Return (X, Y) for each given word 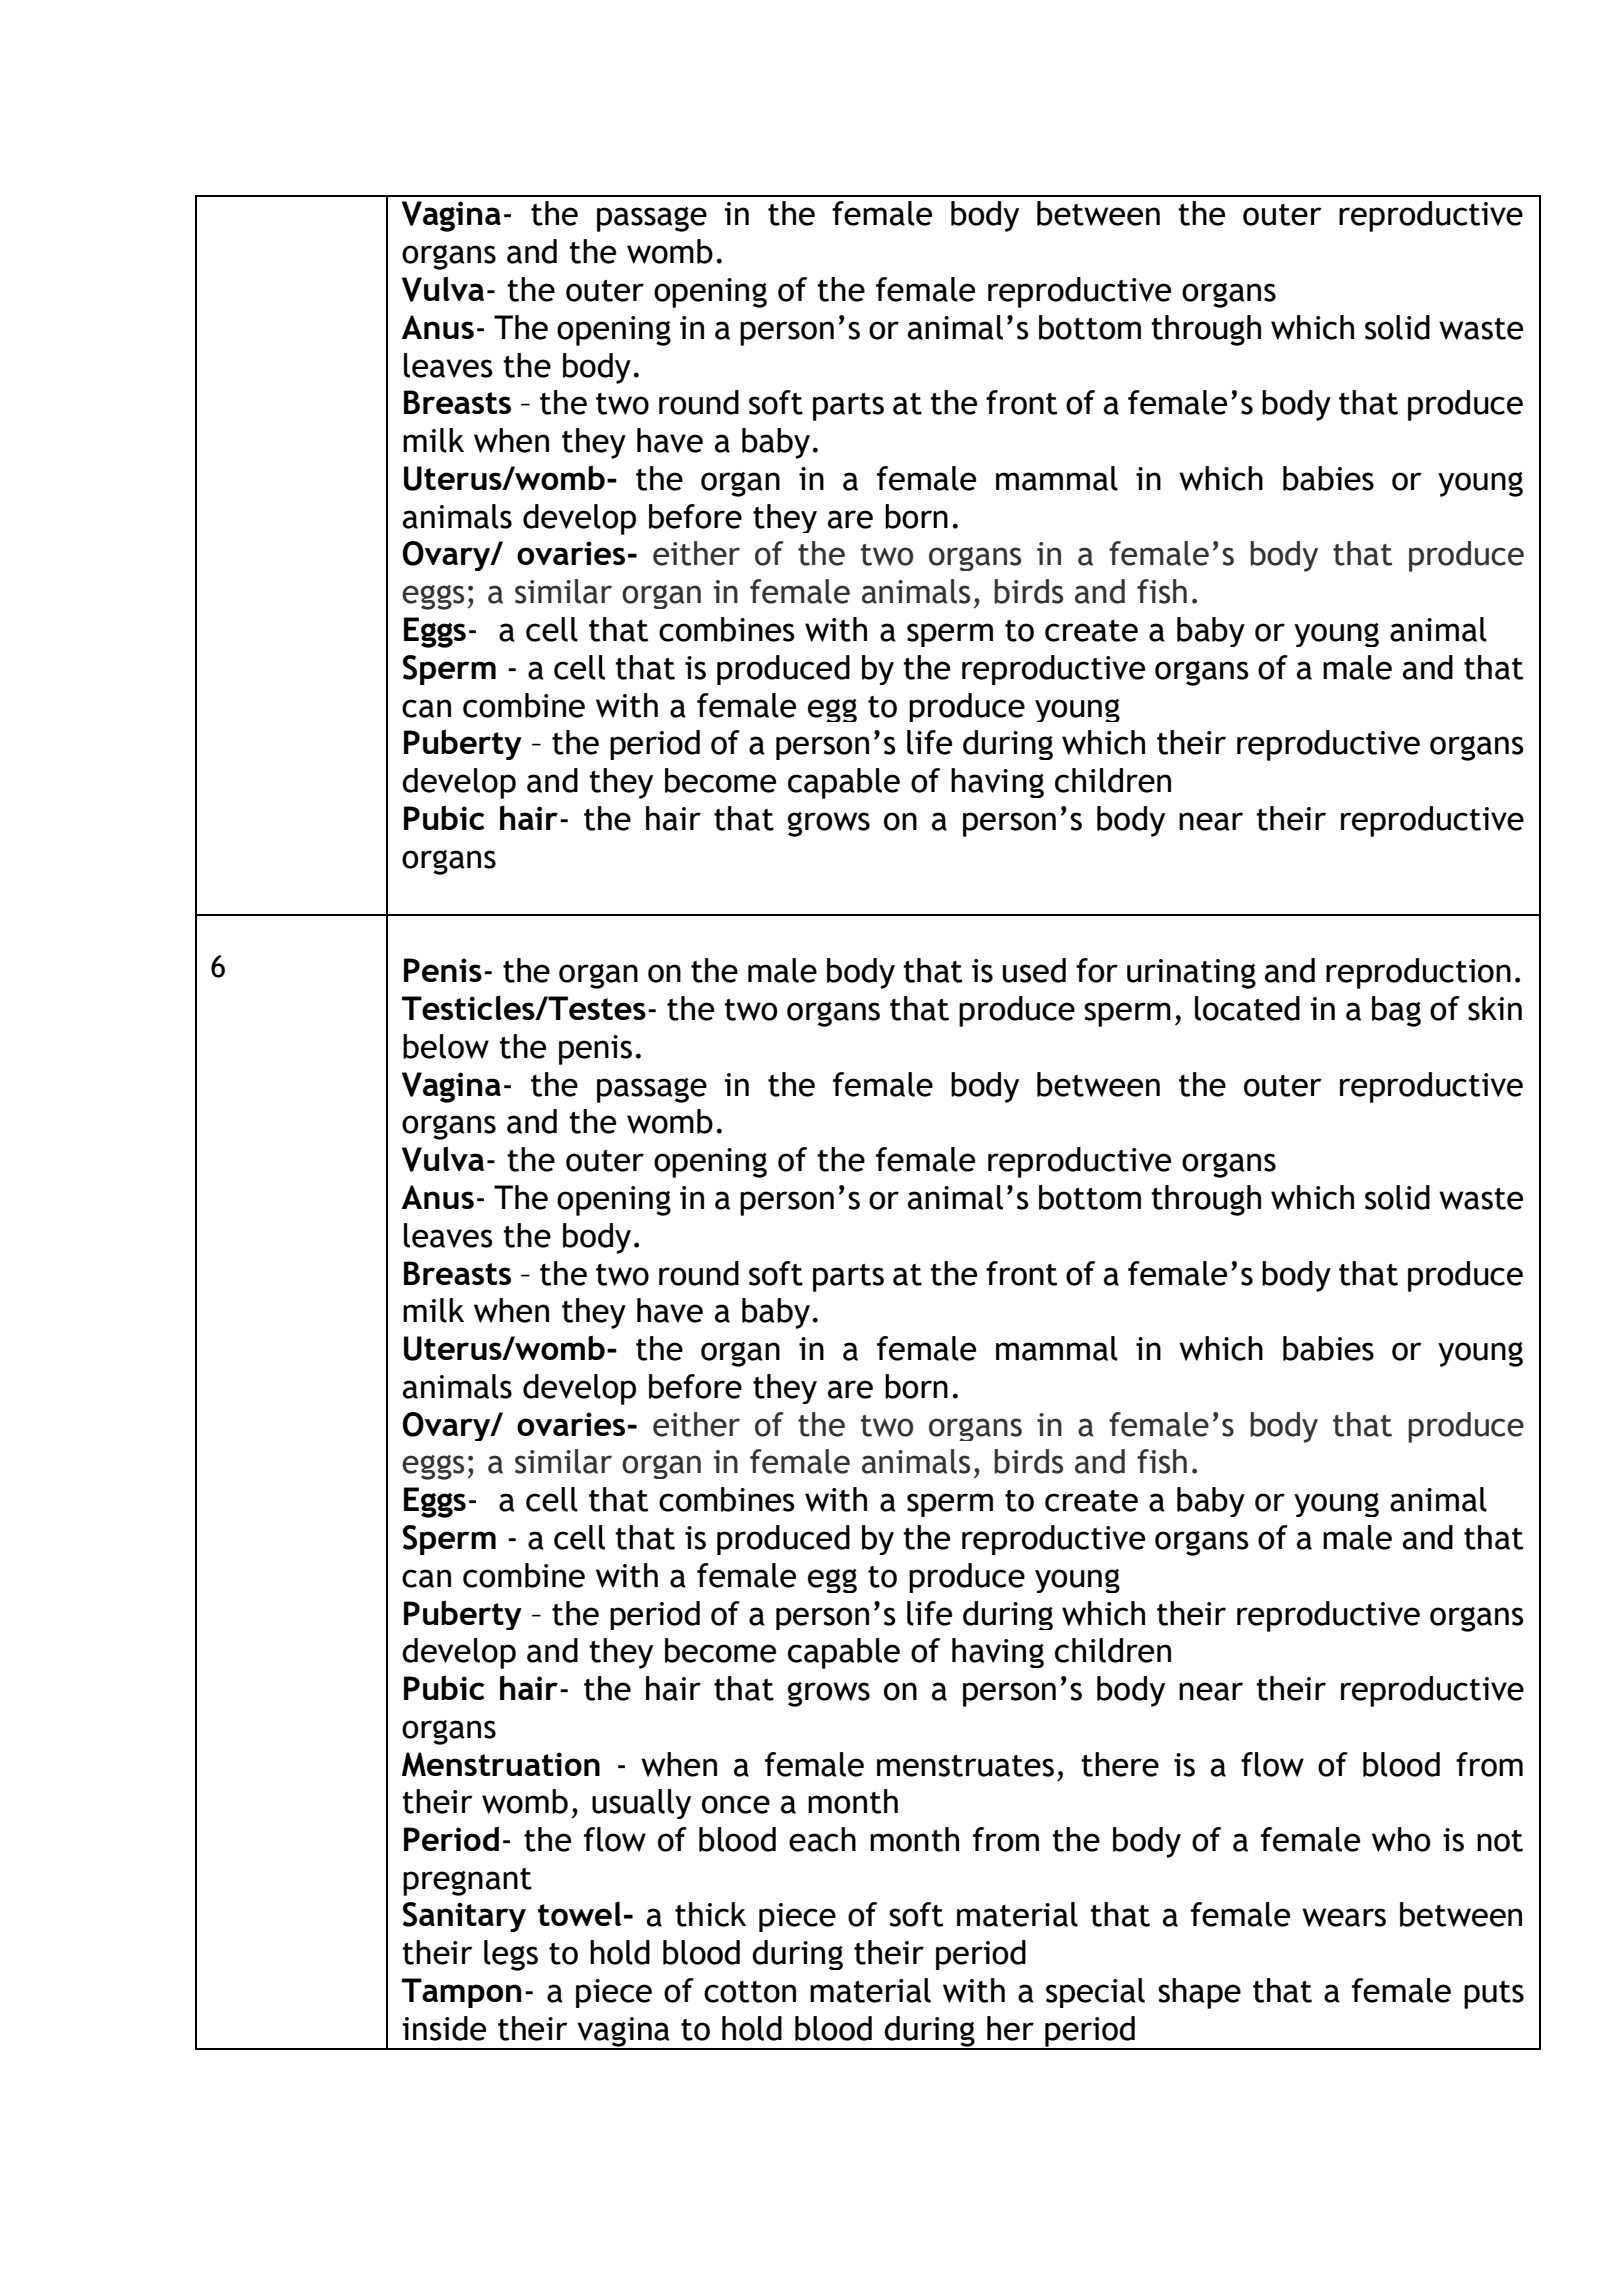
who (1401, 1839)
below (446, 1046)
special (1095, 1993)
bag (1396, 1011)
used (1034, 970)
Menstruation (501, 1764)
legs (511, 1955)
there (1120, 1764)
